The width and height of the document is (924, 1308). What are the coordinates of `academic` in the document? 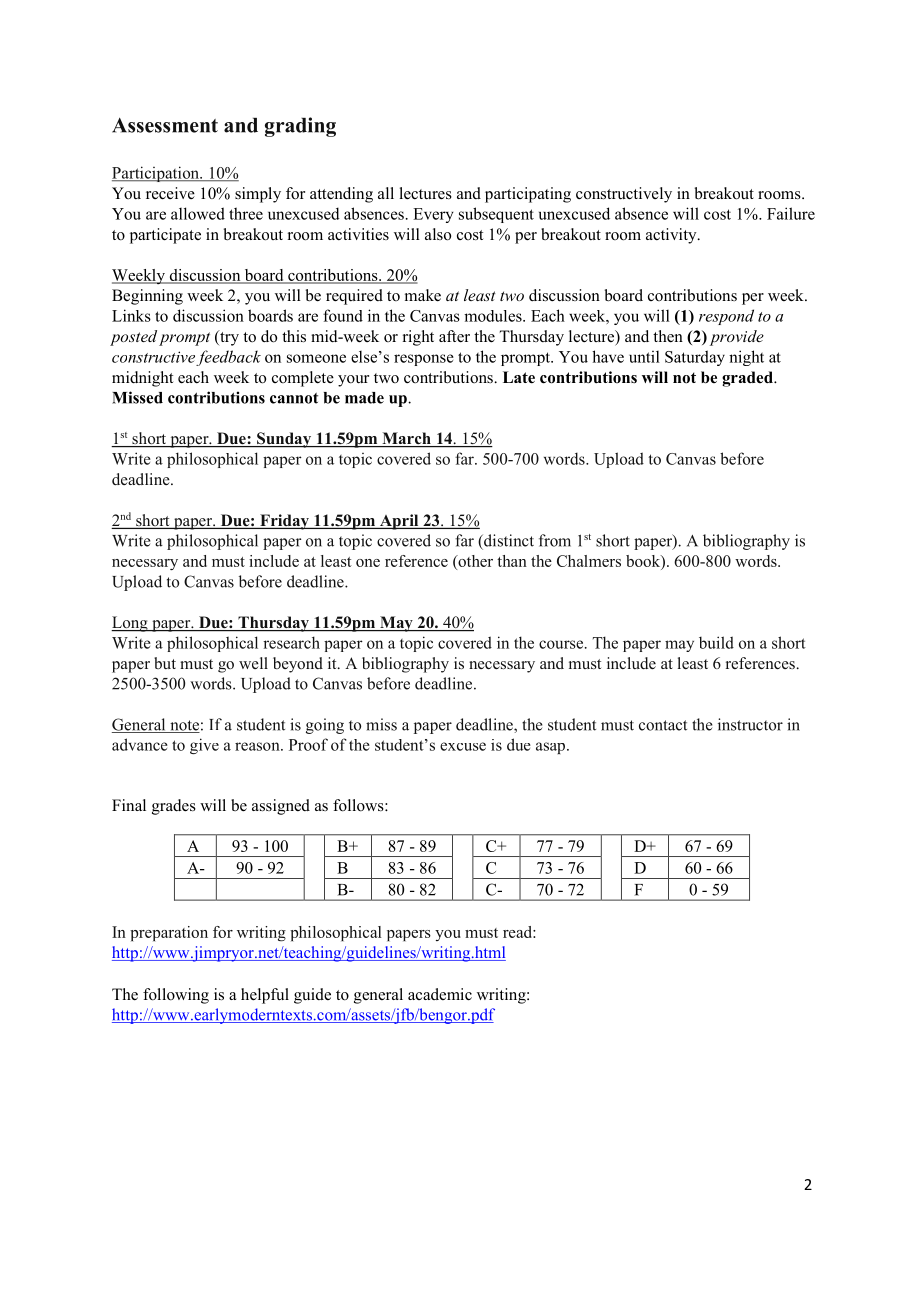 It's located at (440, 994).
